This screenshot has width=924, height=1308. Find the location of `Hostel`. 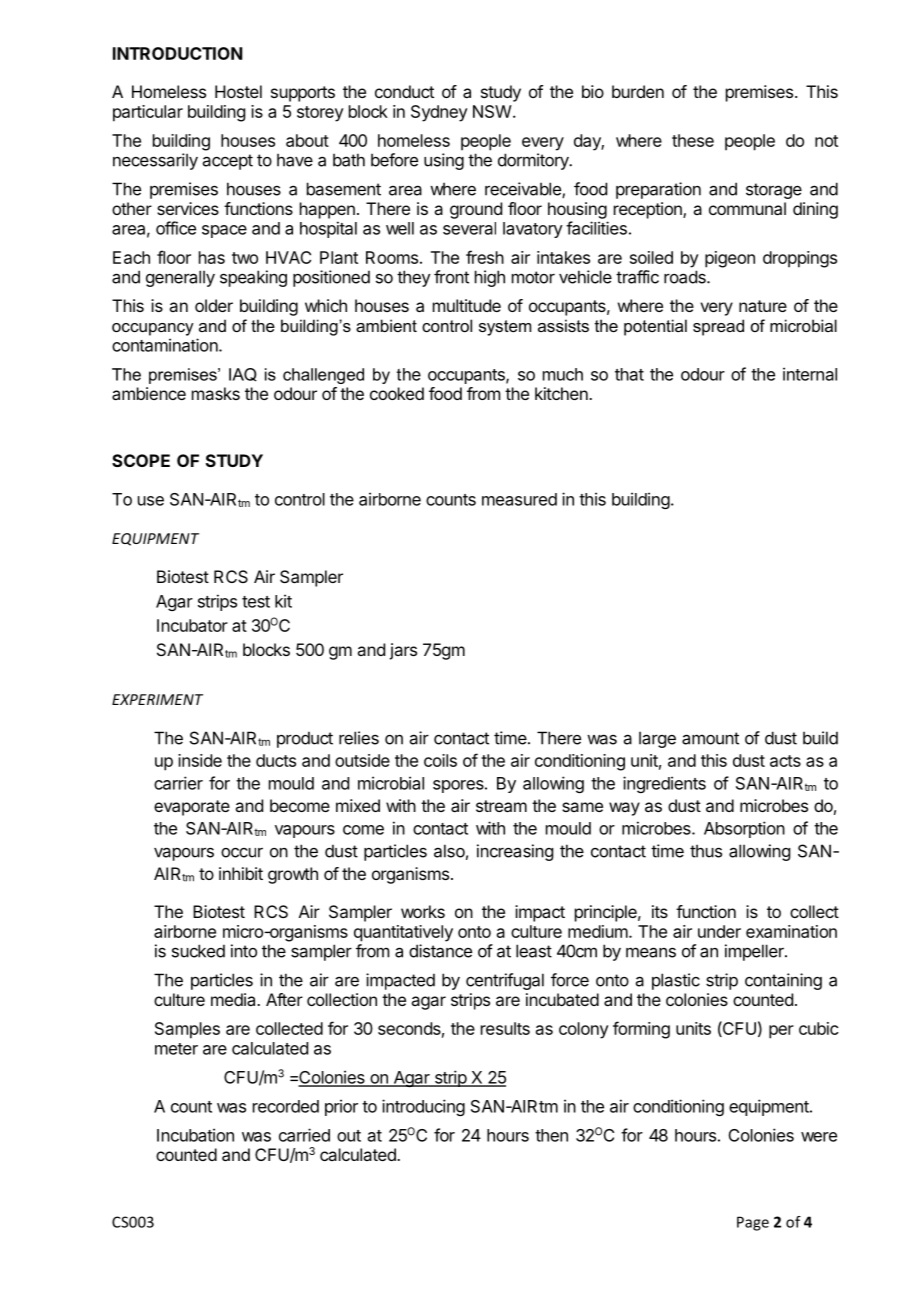

Hostel is located at coordinates (238, 91).
